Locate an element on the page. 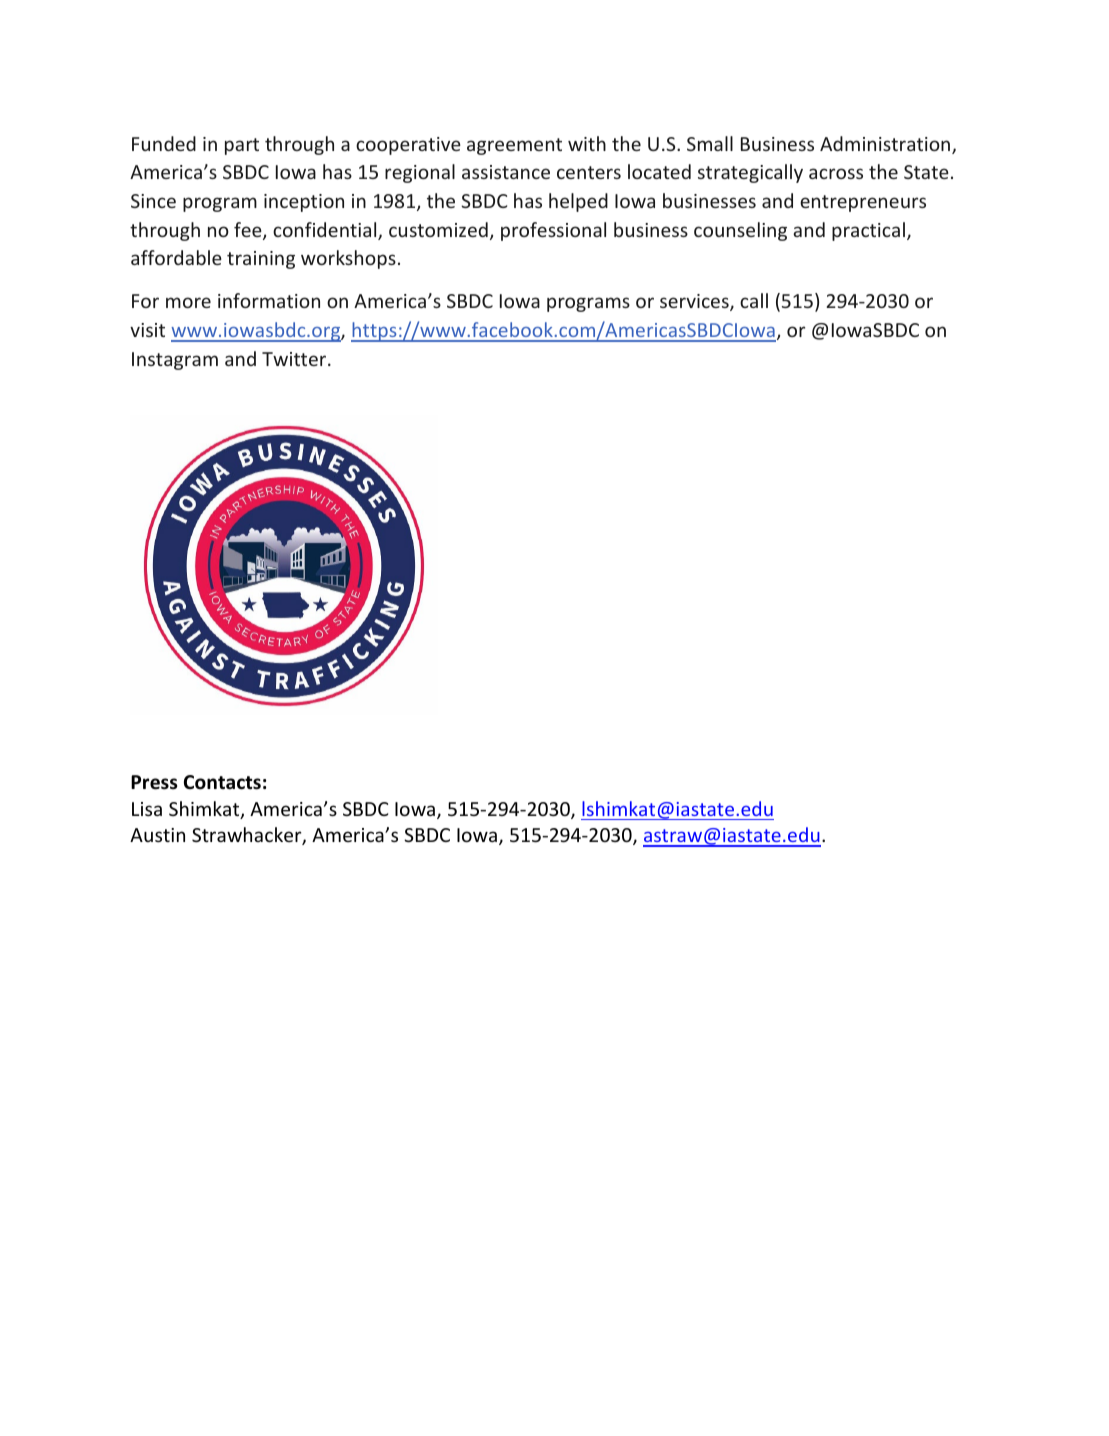  Lisa is located at coordinates (147, 809).
